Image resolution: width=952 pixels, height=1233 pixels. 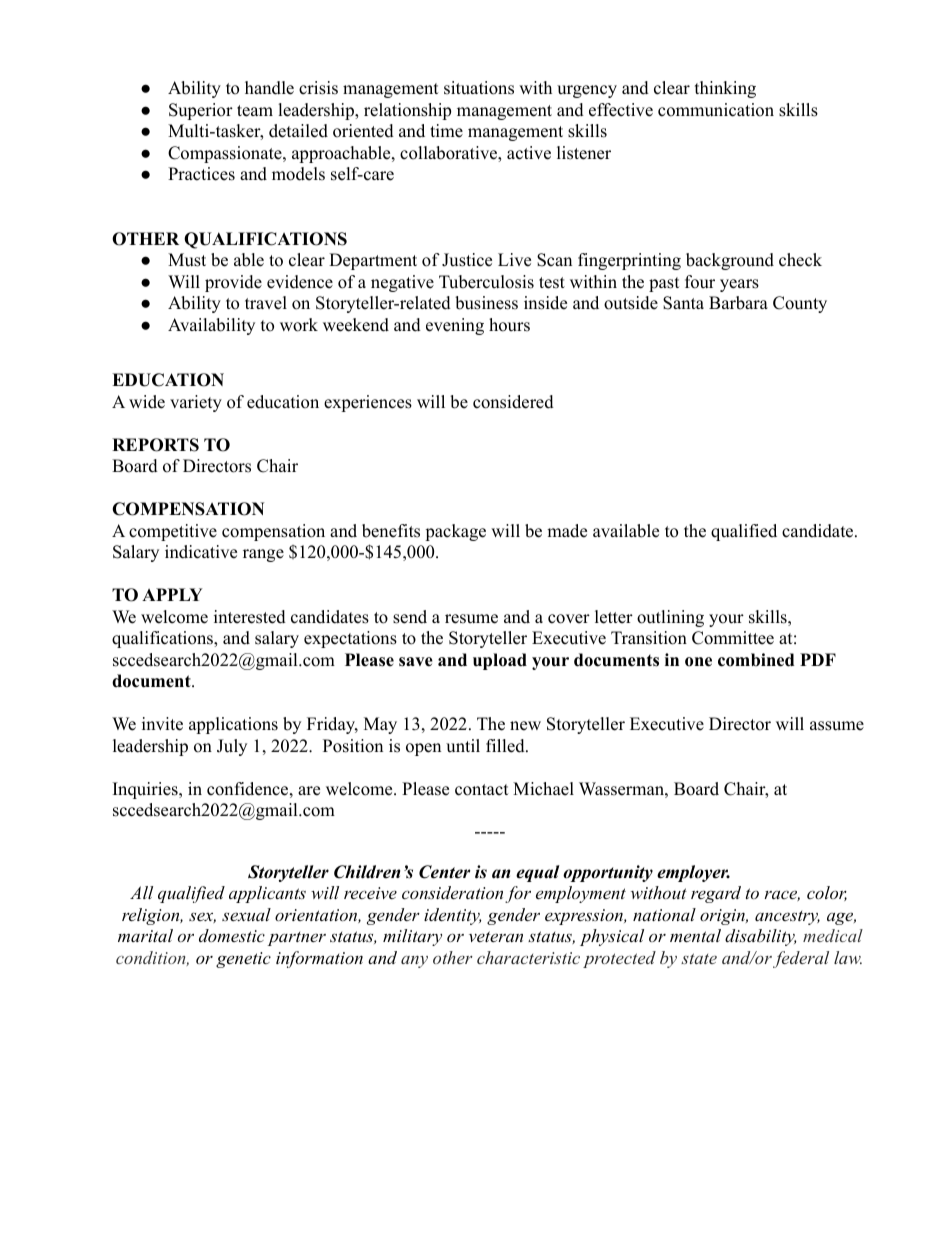 What do you see at coordinates (513, 402) in the screenshot?
I see `considered` at bounding box center [513, 402].
